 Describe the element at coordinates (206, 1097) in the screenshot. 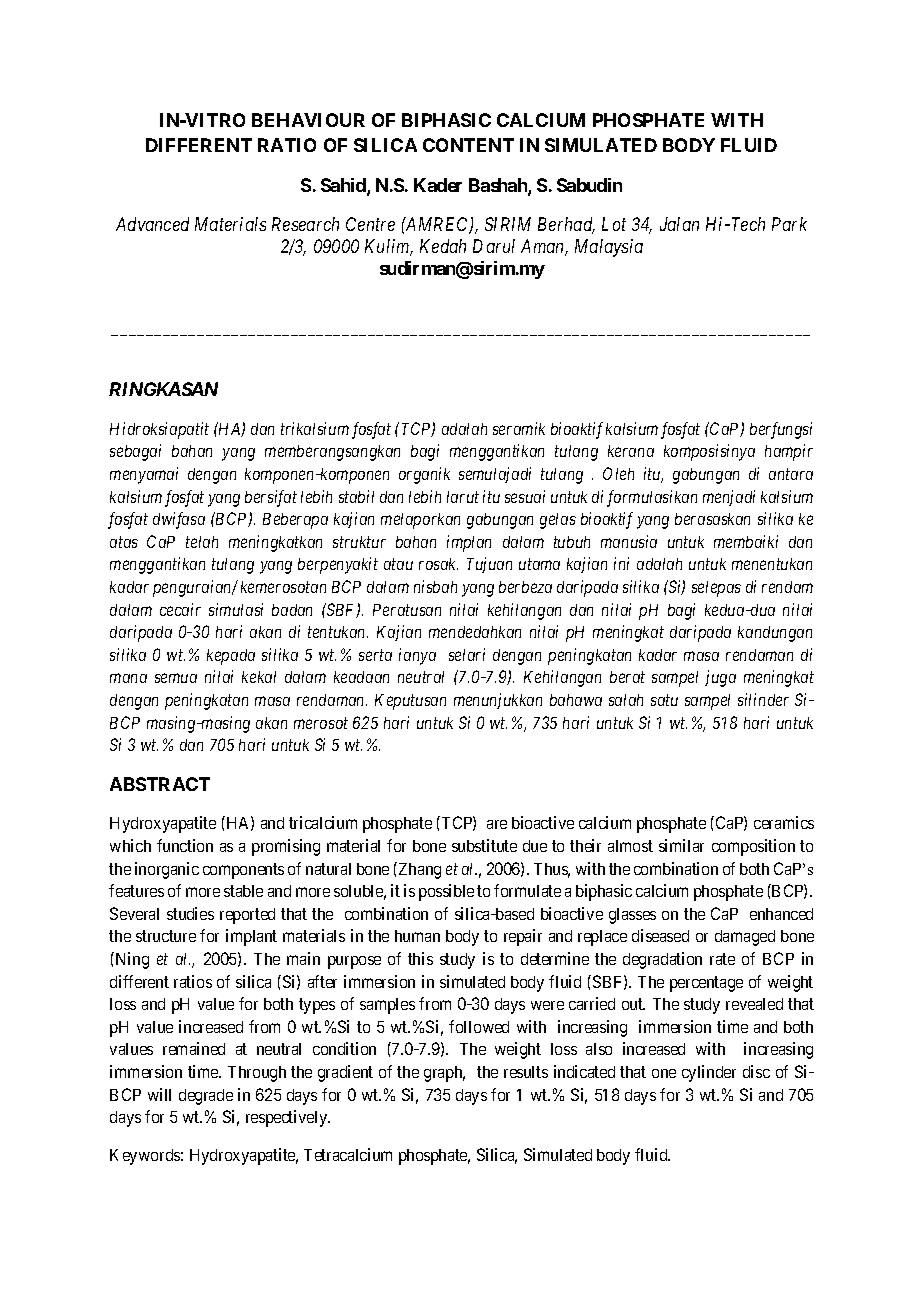

I see `degrade` at that location.
